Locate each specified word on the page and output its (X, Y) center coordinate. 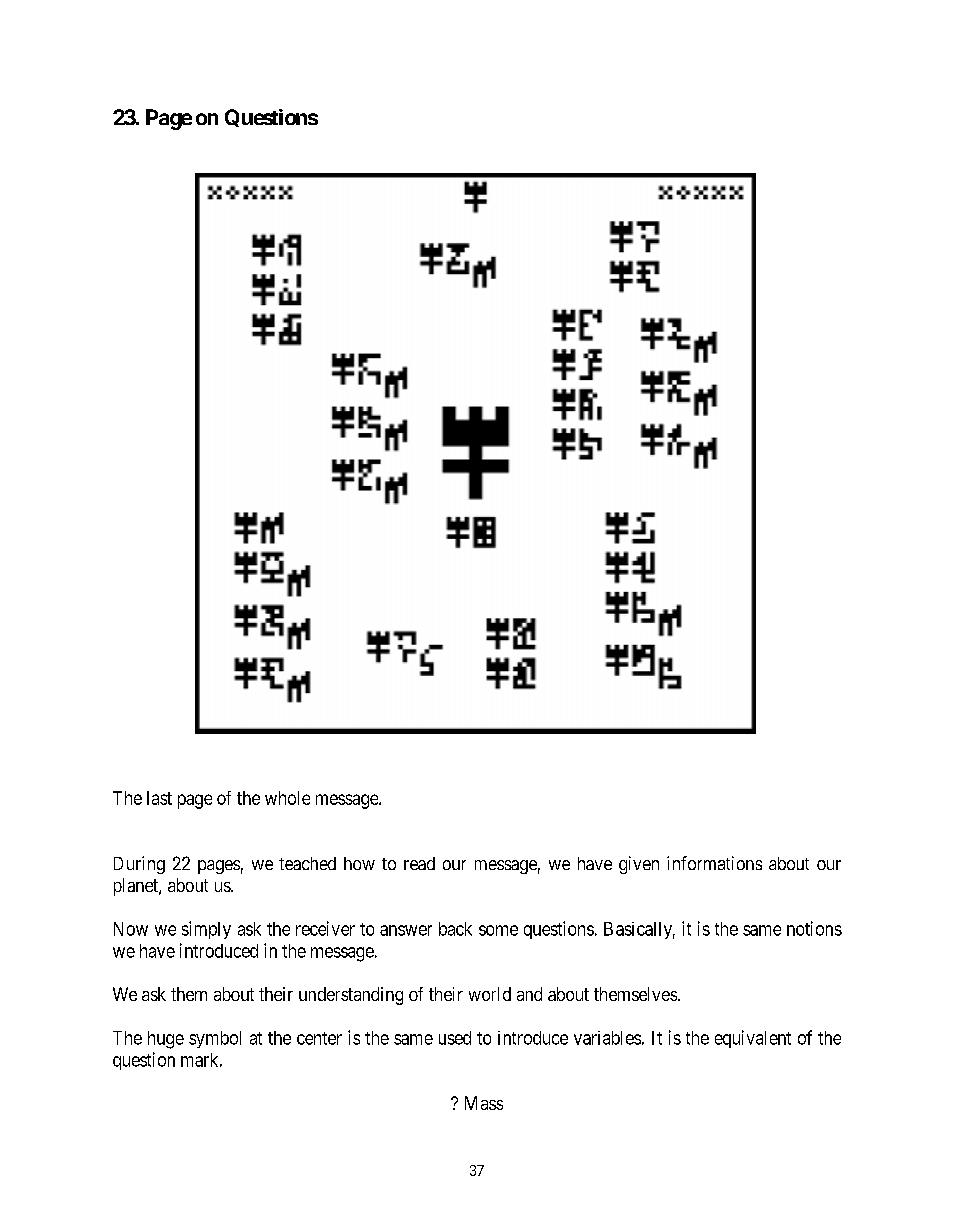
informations (714, 863)
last (159, 798)
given (639, 865)
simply (206, 930)
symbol (215, 1039)
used (455, 1038)
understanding (351, 996)
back (455, 929)
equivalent (753, 1039)
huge (166, 1040)
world (490, 994)
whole (287, 798)
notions (814, 928)
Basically (639, 930)
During (139, 865)
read (419, 863)
